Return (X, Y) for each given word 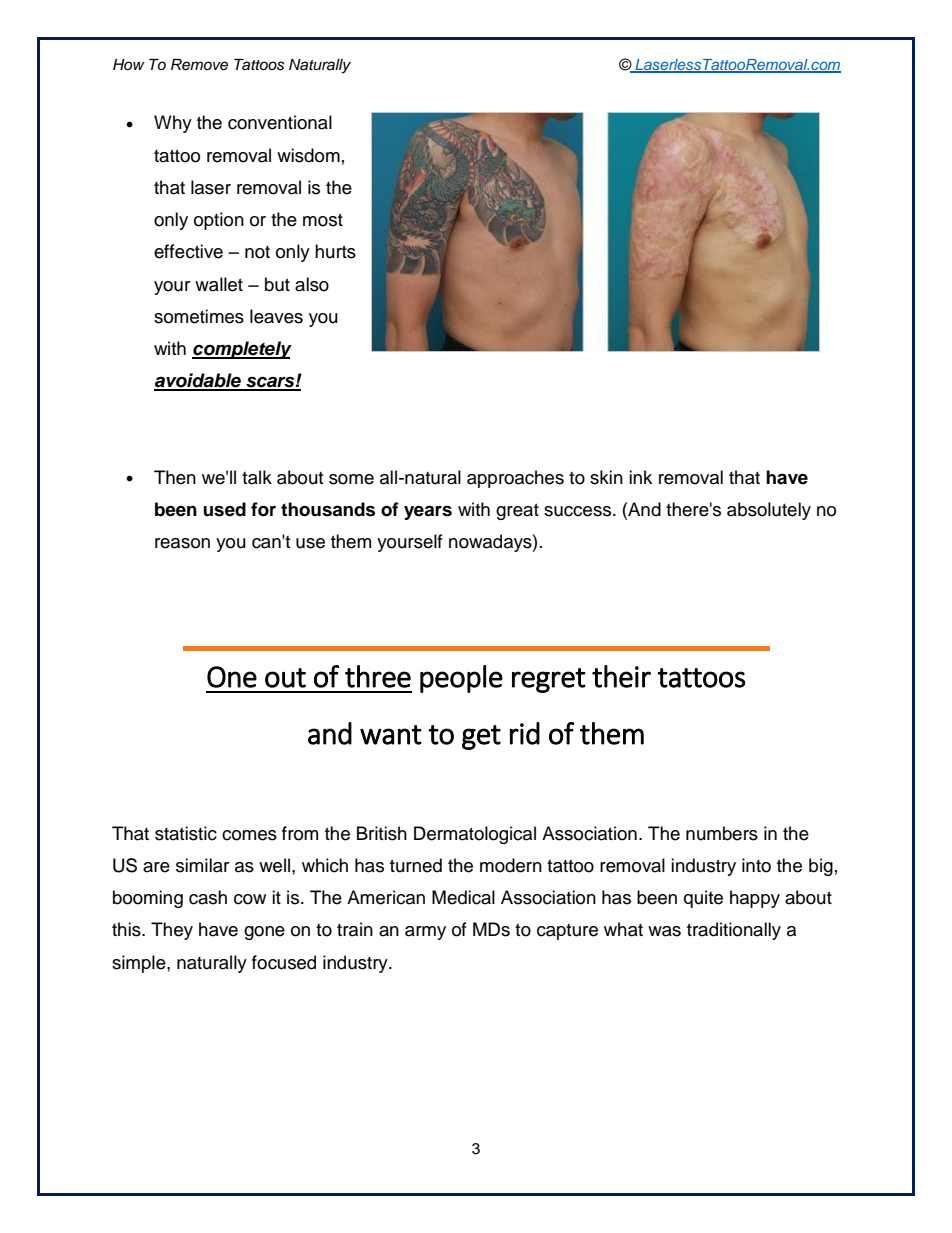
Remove (199, 65)
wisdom (308, 155)
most (323, 220)
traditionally (734, 931)
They (172, 931)
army (425, 933)
